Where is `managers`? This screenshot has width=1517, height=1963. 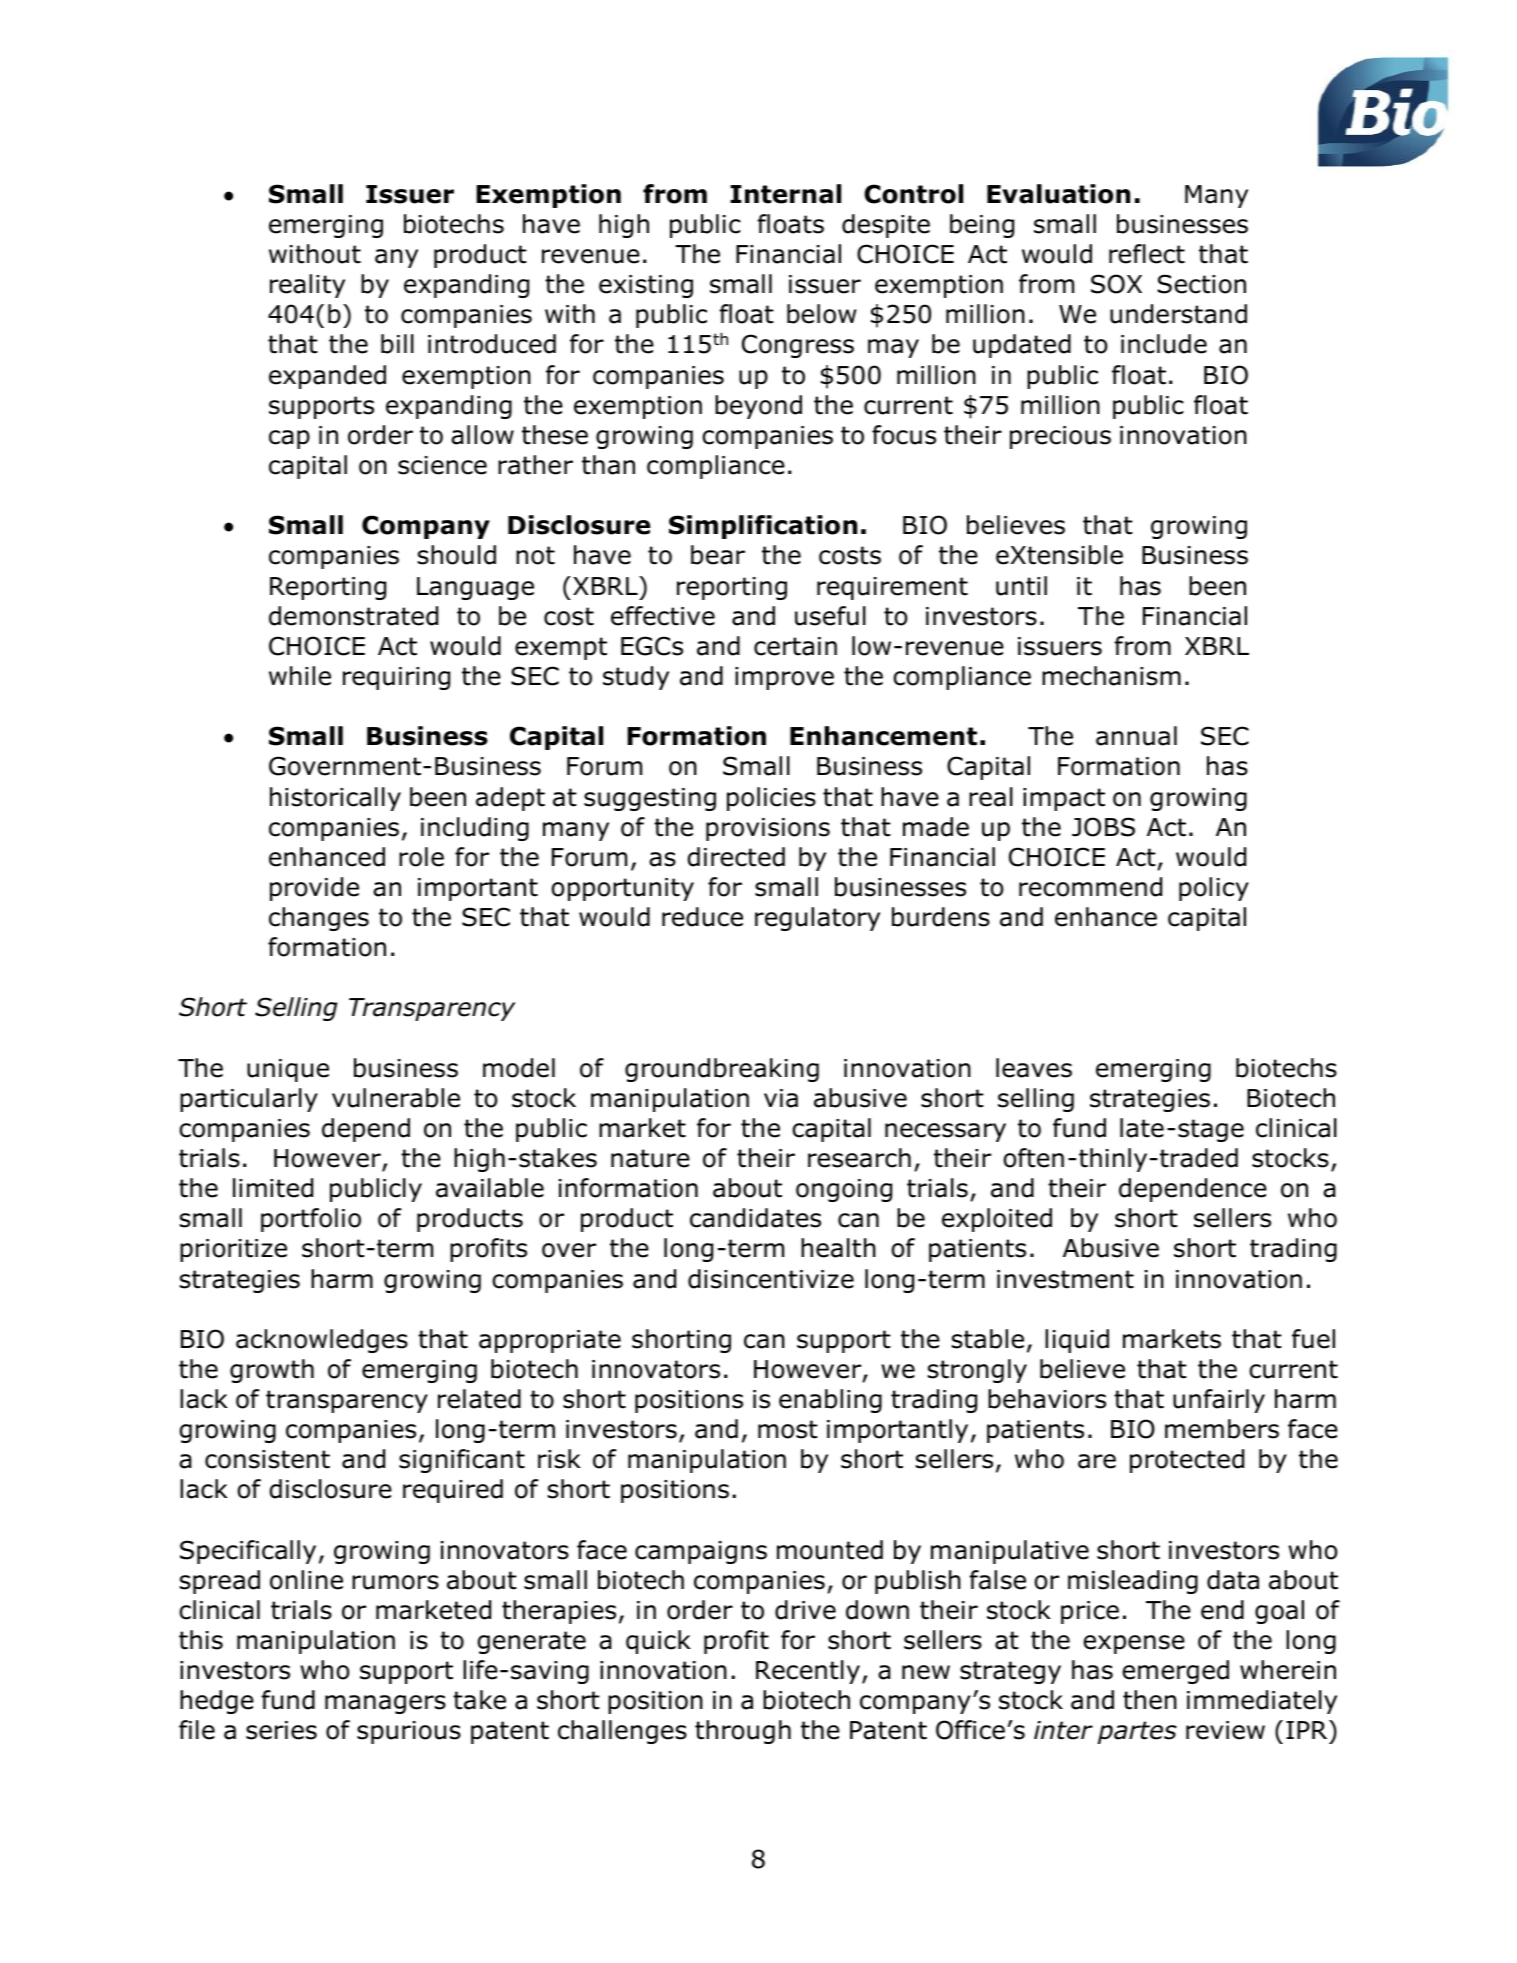
managers is located at coordinates (385, 1704).
